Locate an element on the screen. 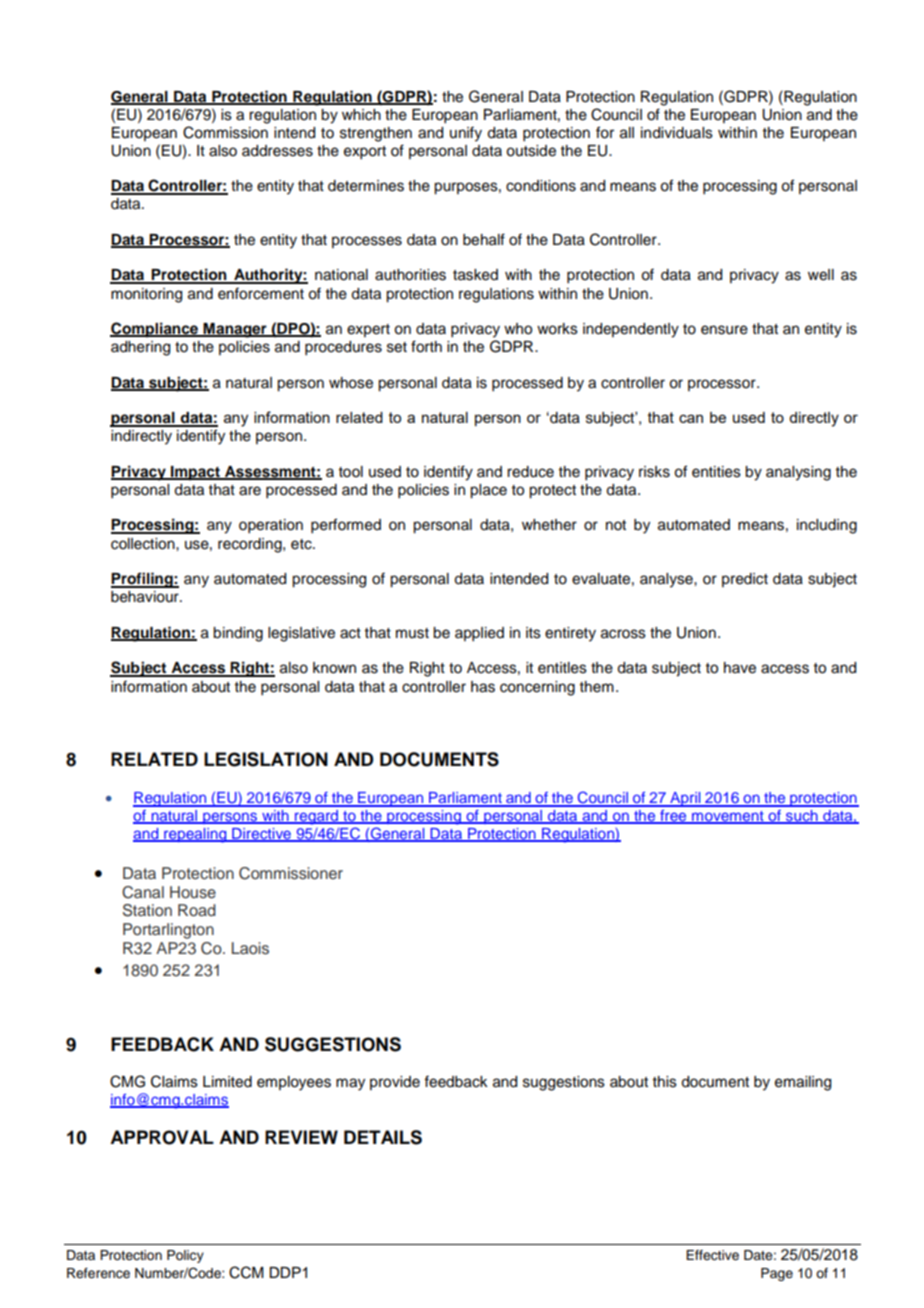  unify is located at coordinates (466, 134).
